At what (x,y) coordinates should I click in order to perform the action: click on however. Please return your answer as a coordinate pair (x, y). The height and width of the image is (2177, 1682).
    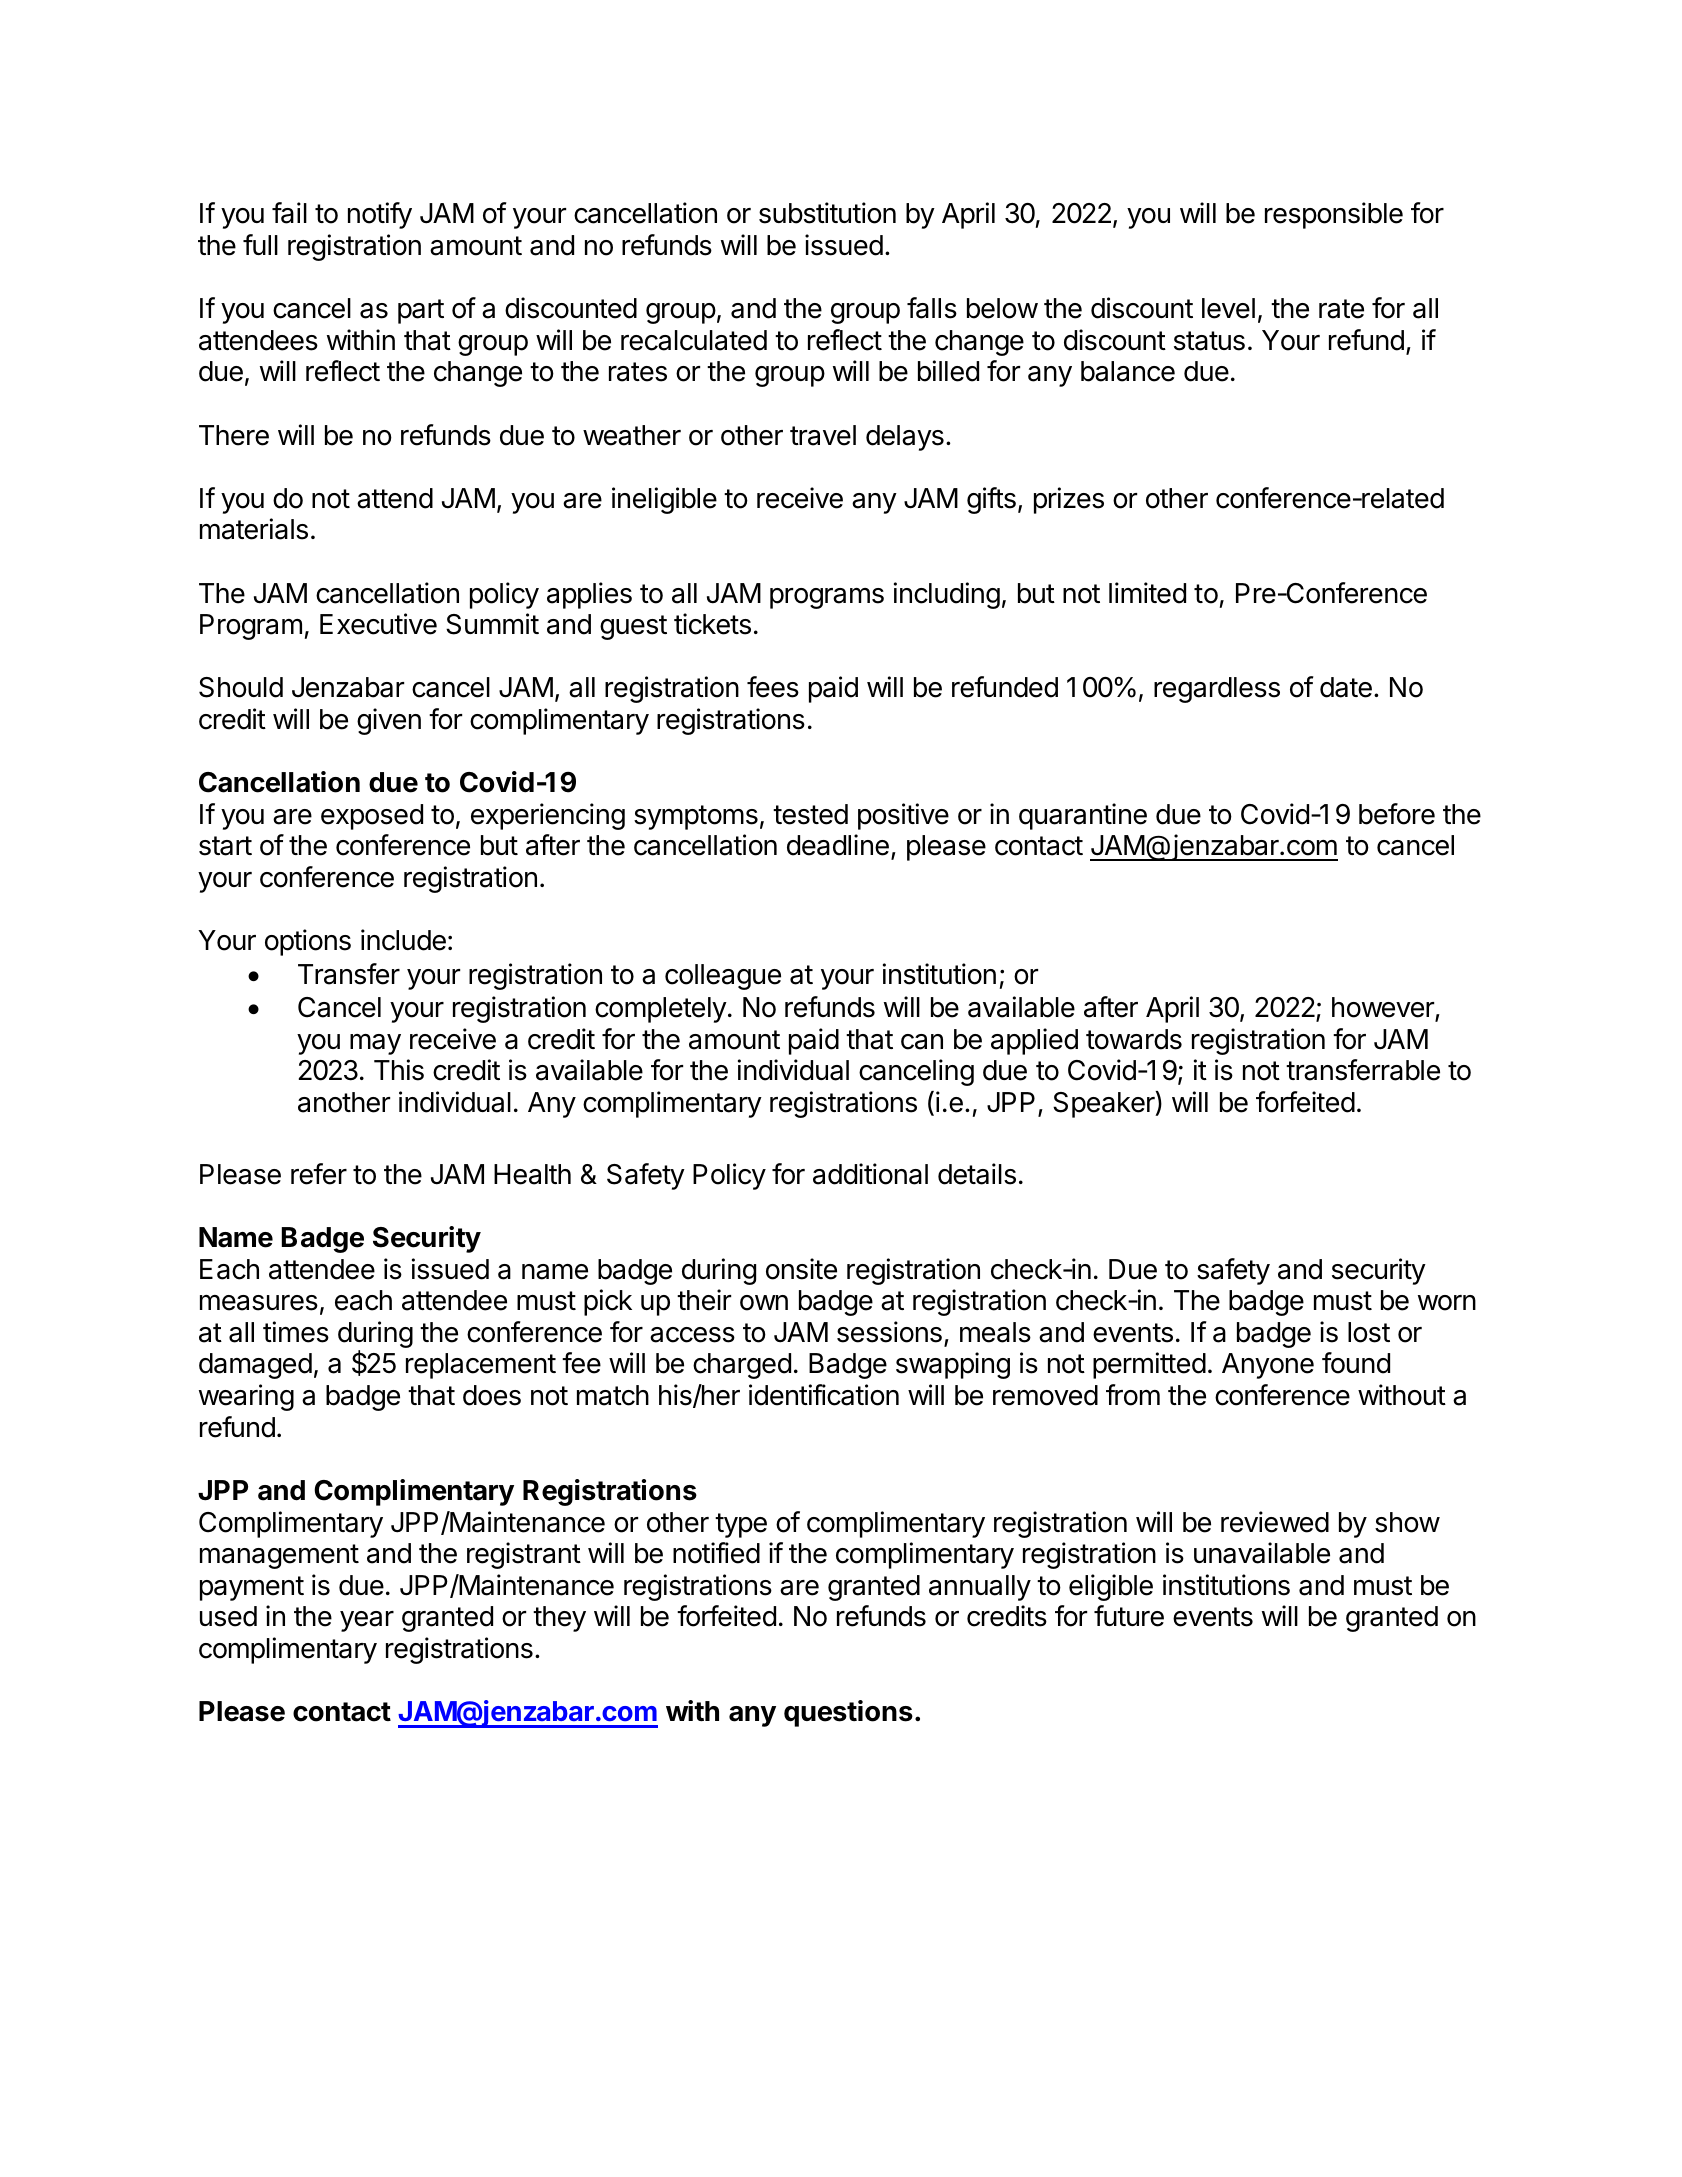
    Looking at the image, I should click on (1384, 1009).
